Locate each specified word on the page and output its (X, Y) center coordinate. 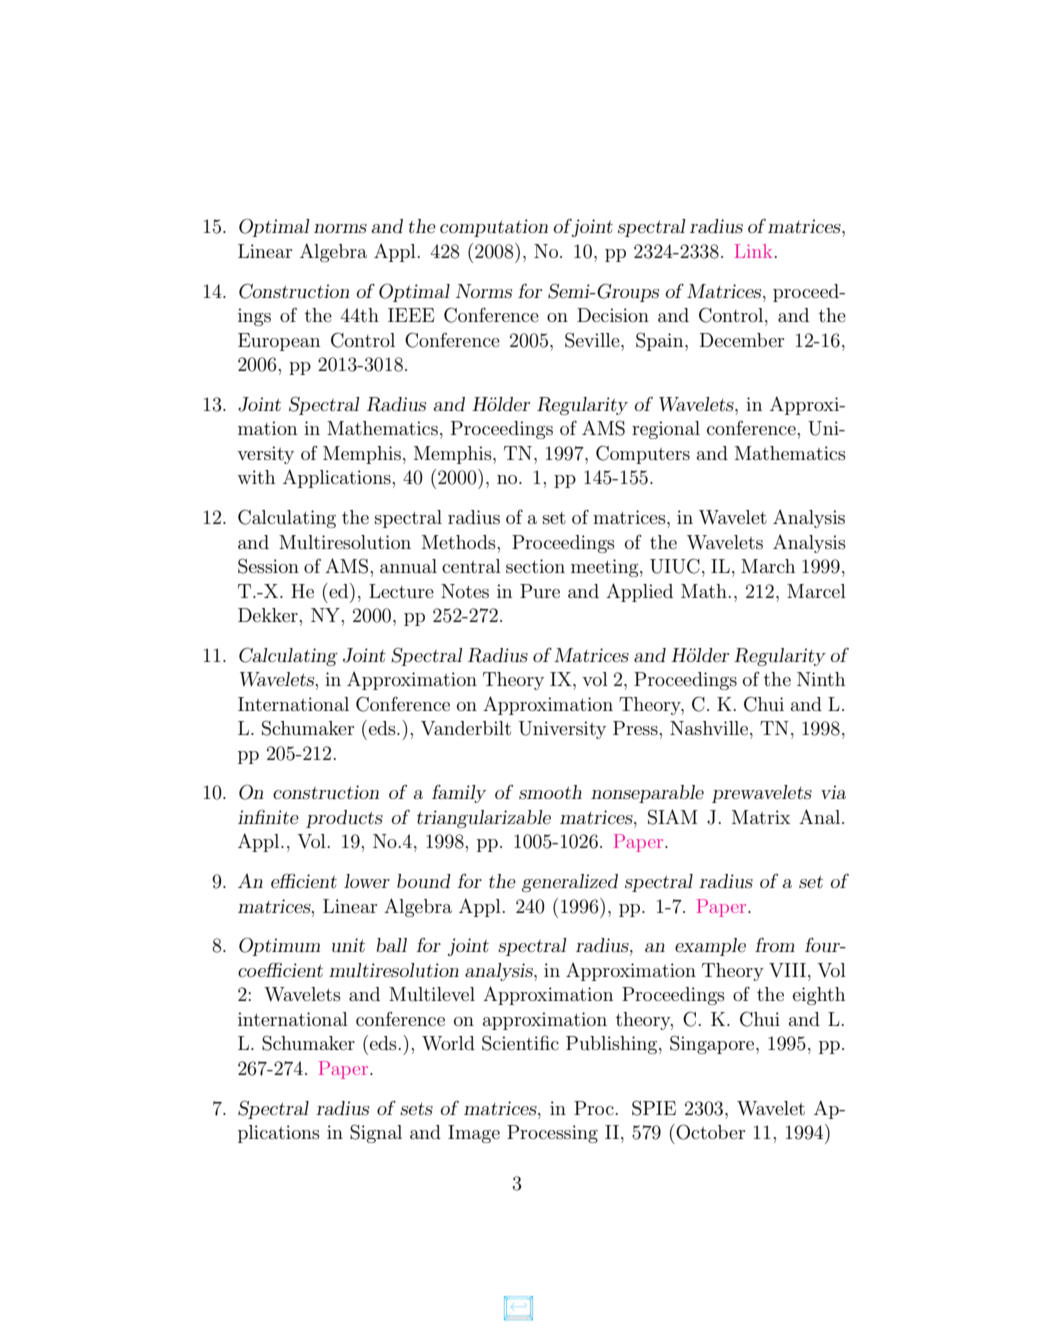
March (768, 566)
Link (753, 251)
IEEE (411, 315)
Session (268, 566)
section (535, 566)
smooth (550, 792)
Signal (376, 1133)
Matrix (761, 817)
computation (494, 228)
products (344, 819)
